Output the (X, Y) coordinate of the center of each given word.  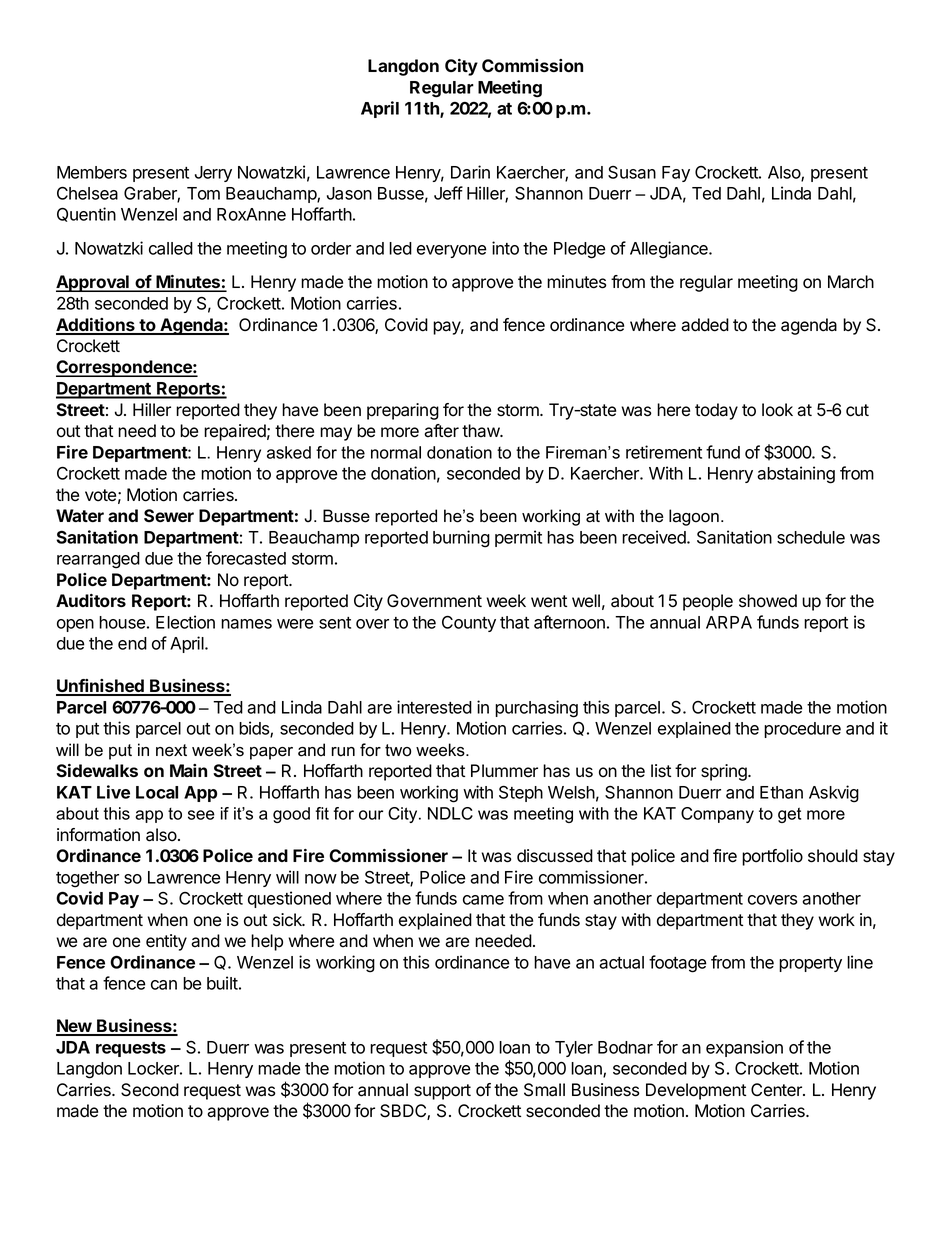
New (75, 1027)
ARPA (729, 622)
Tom (203, 193)
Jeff (448, 193)
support (442, 1092)
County (469, 624)
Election (185, 622)
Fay (676, 174)
